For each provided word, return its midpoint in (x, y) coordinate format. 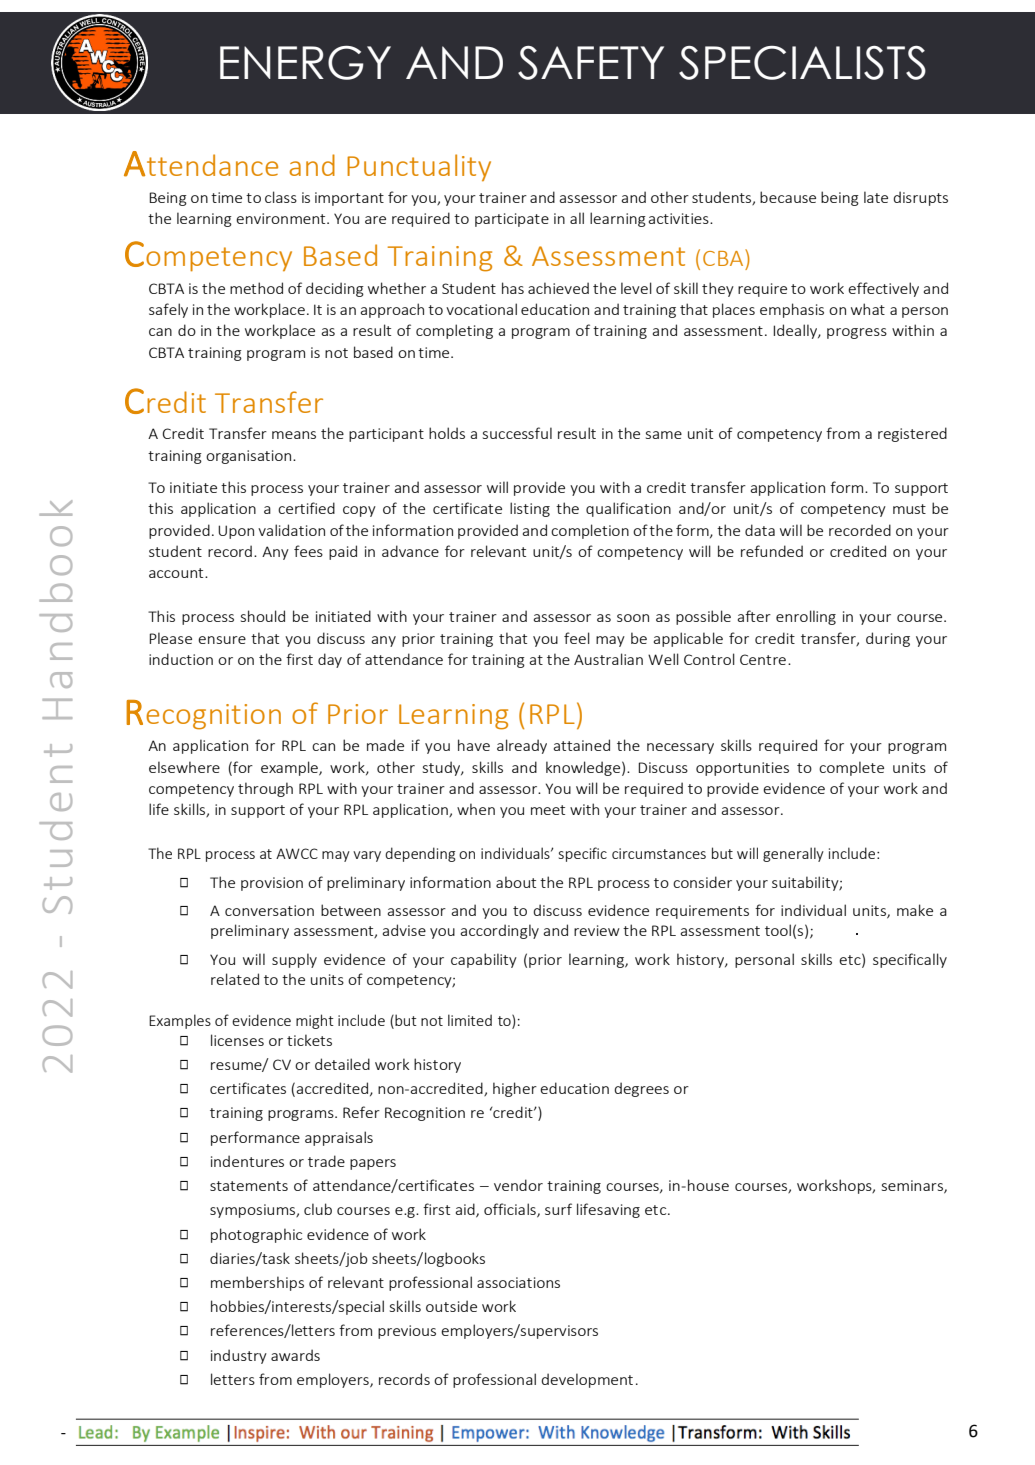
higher (515, 1089)
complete (851, 768)
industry (239, 1356)
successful (517, 433)
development (587, 1380)
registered (912, 434)
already (522, 746)
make (915, 910)
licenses (237, 1040)
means (294, 435)
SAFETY (591, 63)
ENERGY (305, 63)
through (265, 789)
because (788, 197)
